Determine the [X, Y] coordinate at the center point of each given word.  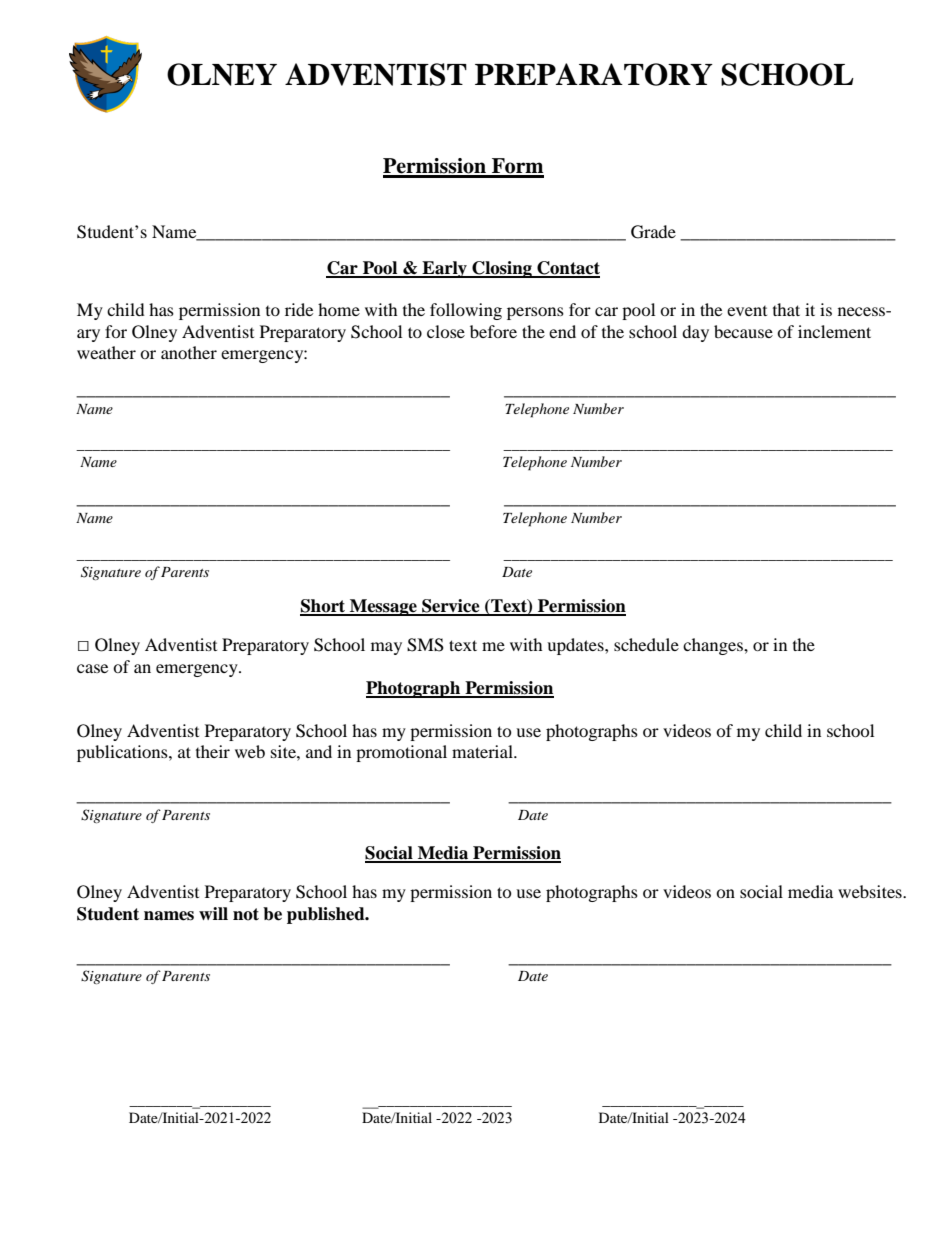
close [446, 331]
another [189, 352]
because [743, 331]
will [213, 913]
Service [451, 607]
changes [714, 646]
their [213, 751]
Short [324, 607]
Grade [653, 232]
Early [444, 269]
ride [299, 309]
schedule [646, 644]
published [327, 915]
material [483, 751]
